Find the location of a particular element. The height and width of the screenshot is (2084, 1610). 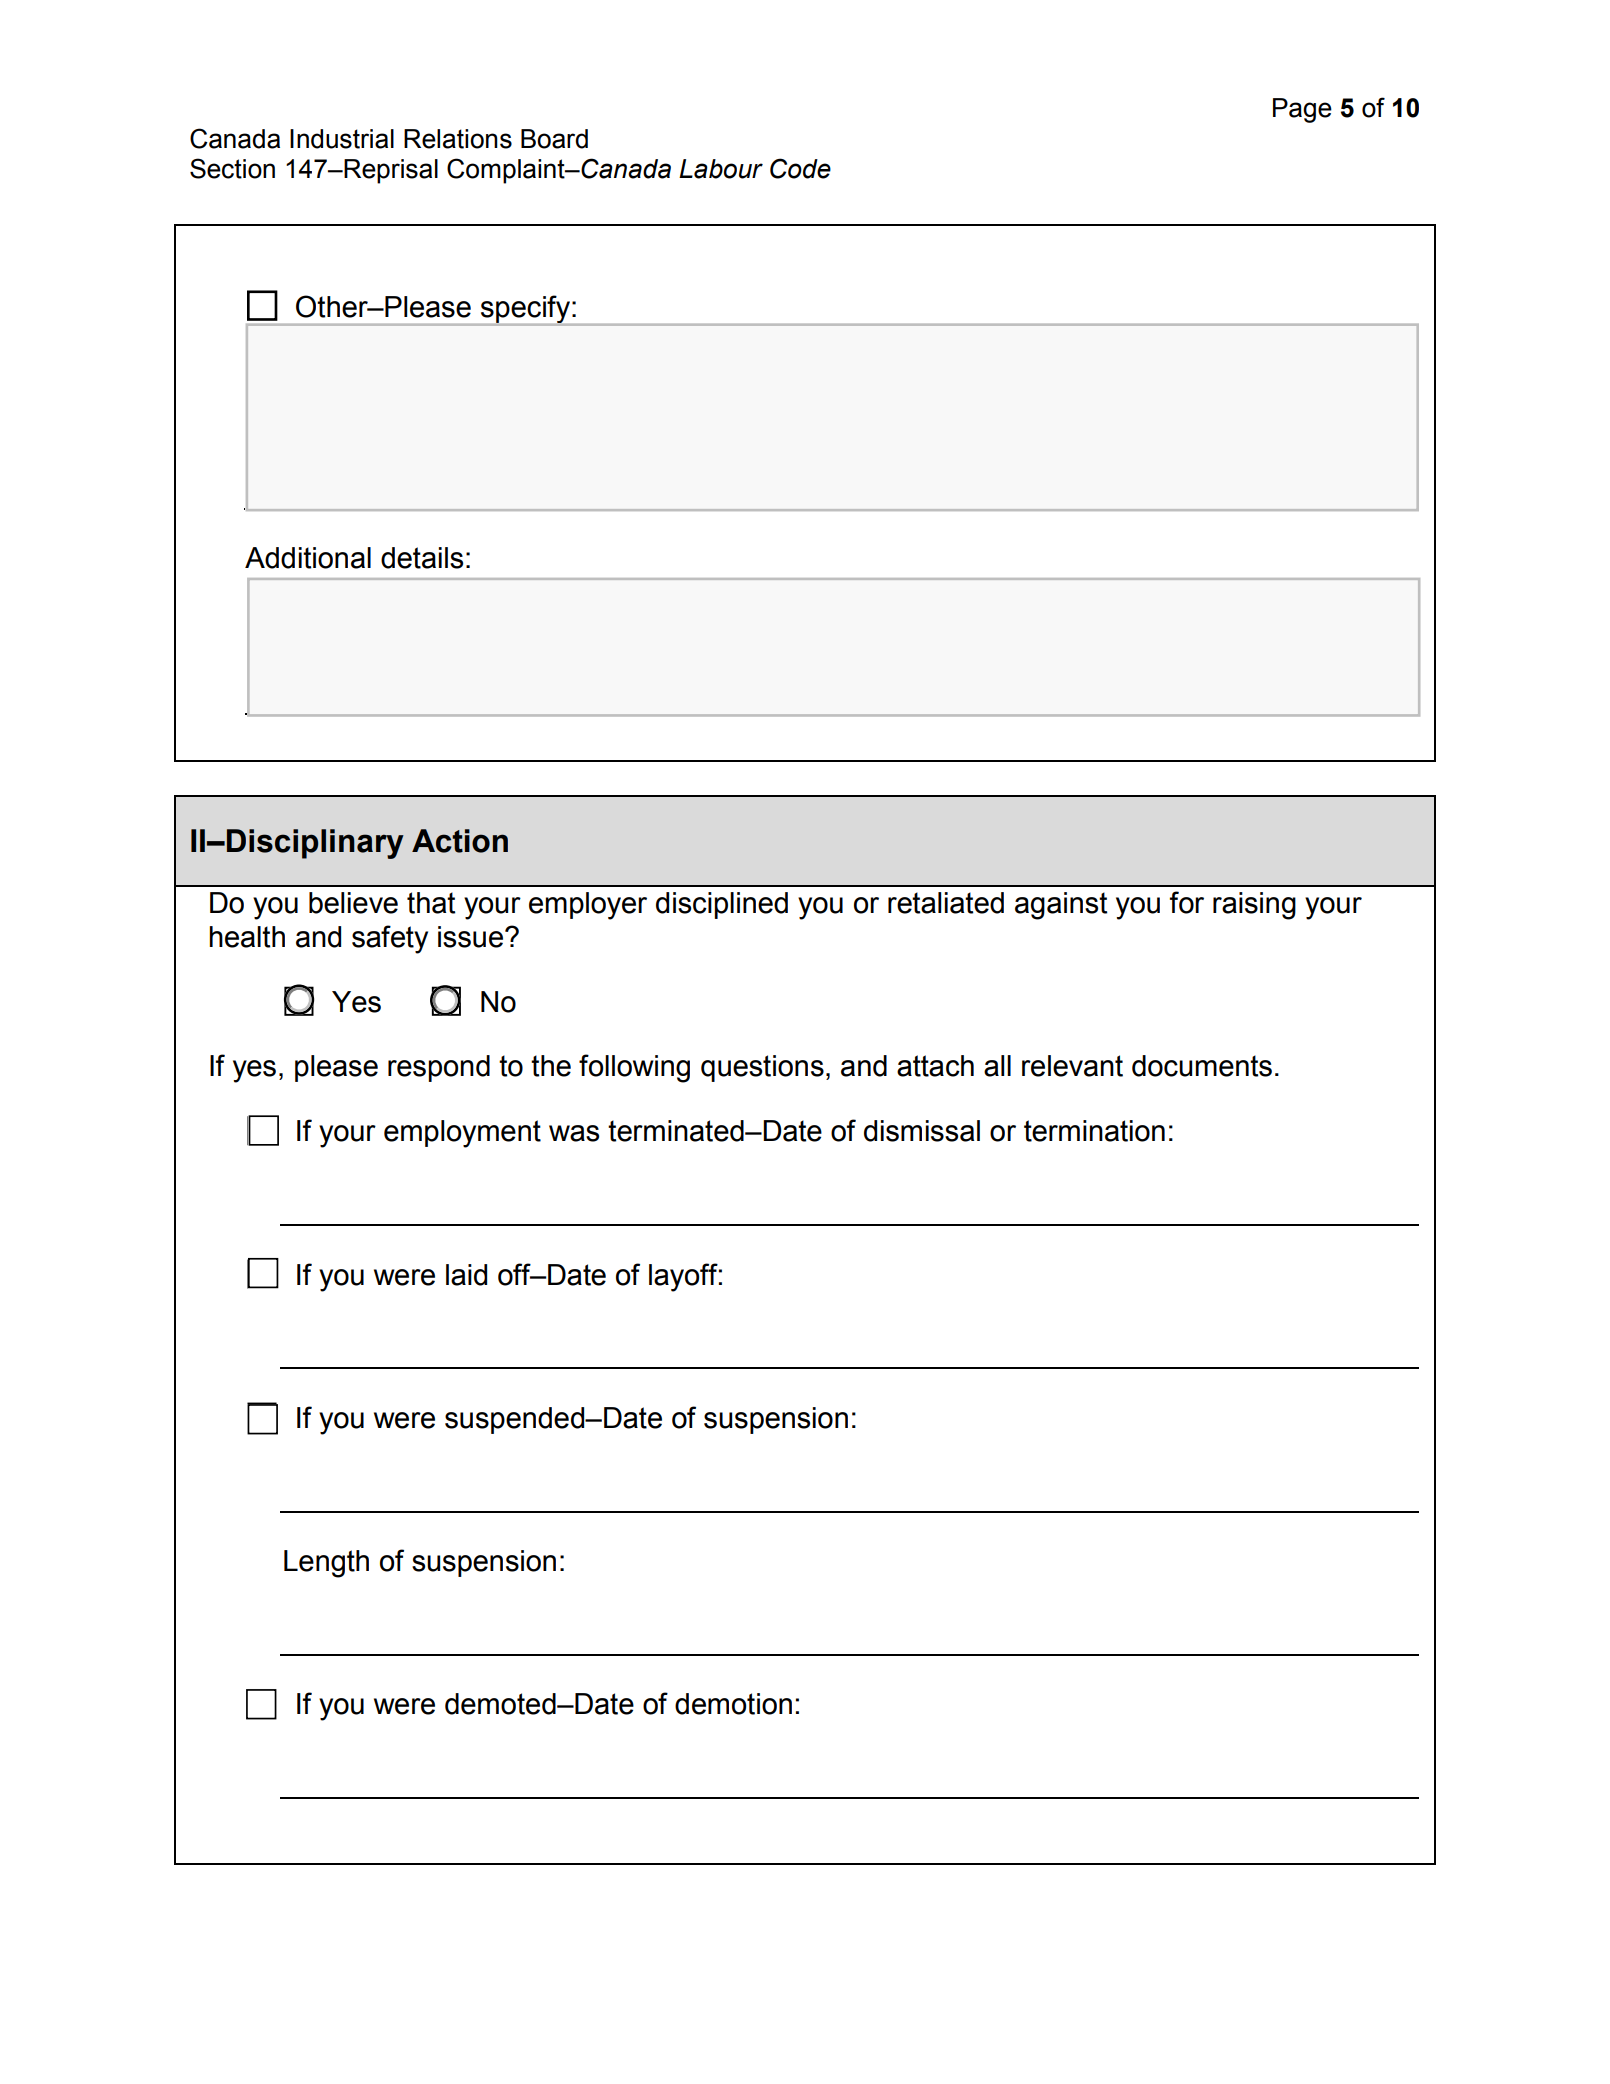

Length is located at coordinates (326, 1564).
